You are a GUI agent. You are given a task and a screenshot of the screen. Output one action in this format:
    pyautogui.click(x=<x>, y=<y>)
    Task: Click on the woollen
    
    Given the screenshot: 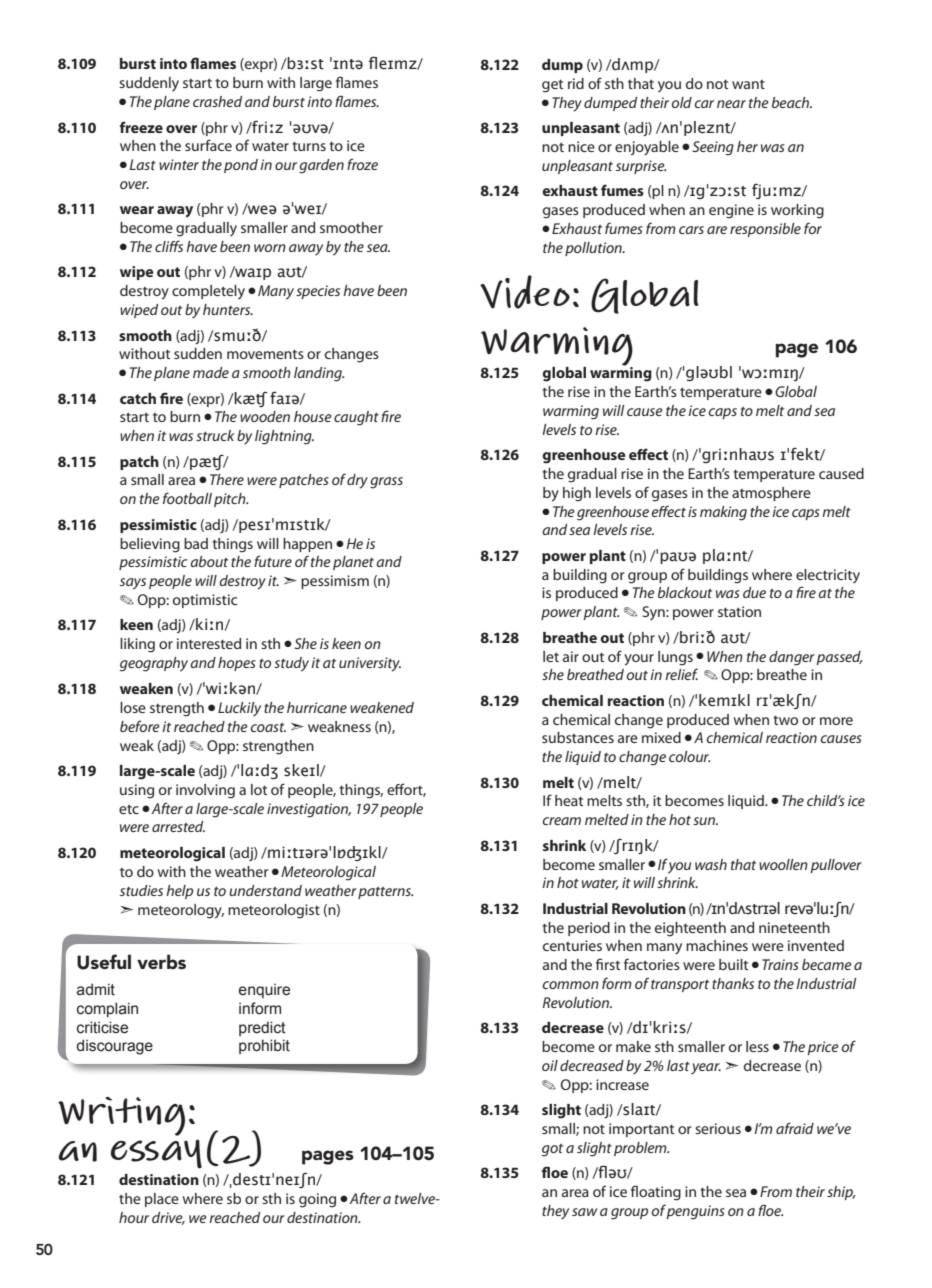 What is the action you would take?
    pyautogui.click(x=783, y=864)
